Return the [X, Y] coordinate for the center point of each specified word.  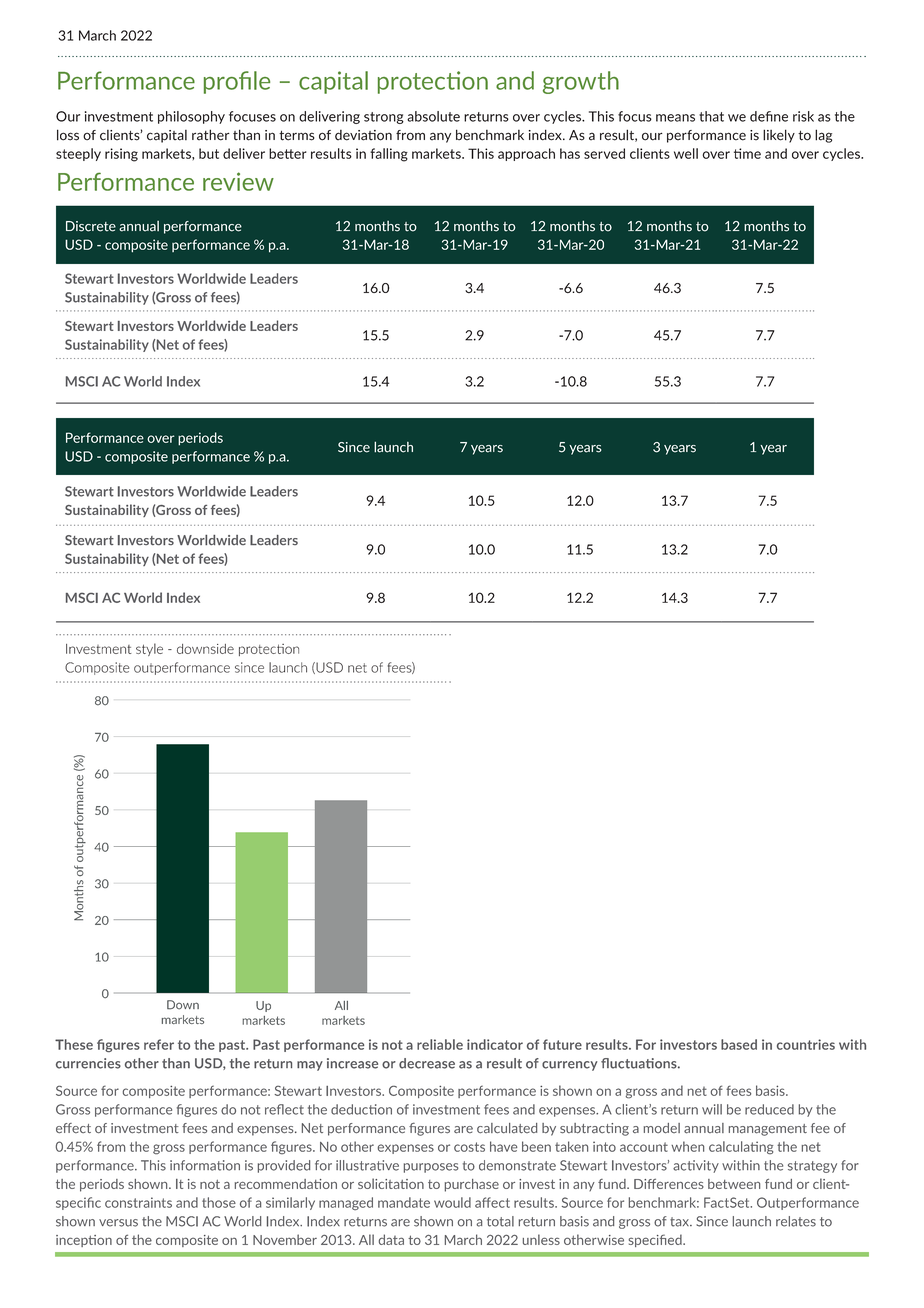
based [739, 1044]
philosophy [191, 117]
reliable [440, 1044]
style [149, 649]
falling [389, 155]
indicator [495, 1044]
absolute [433, 116]
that [711, 116]
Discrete [91, 226]
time [747, 153]
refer [159, 1044]
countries [806, 1044]
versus [118, 1223]
